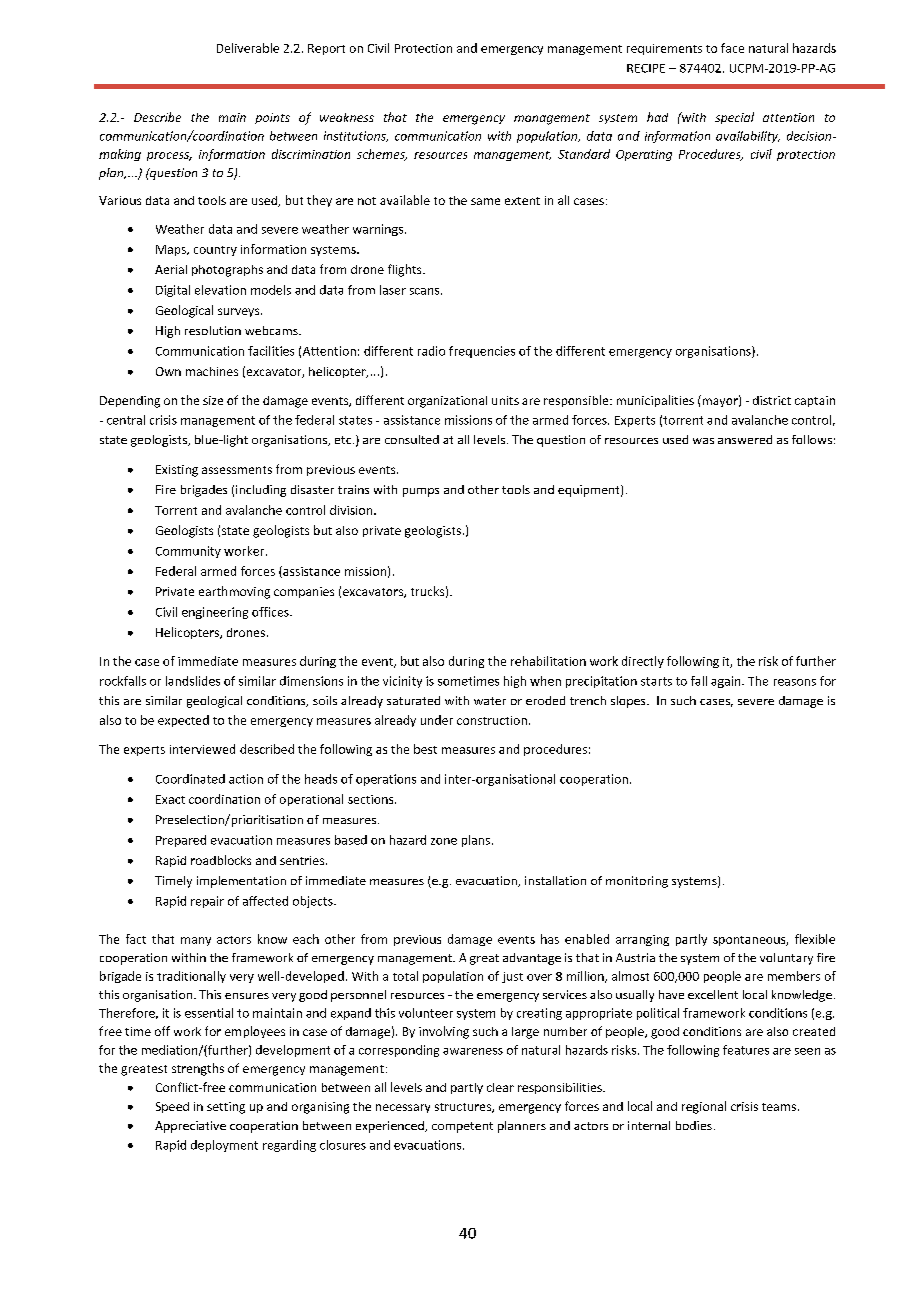 The width and height of the page is (924, 1308). What do you see at coordinates (190, 1127) in the page?
I see `Appreciative` at bounding box center [190, 1127].
